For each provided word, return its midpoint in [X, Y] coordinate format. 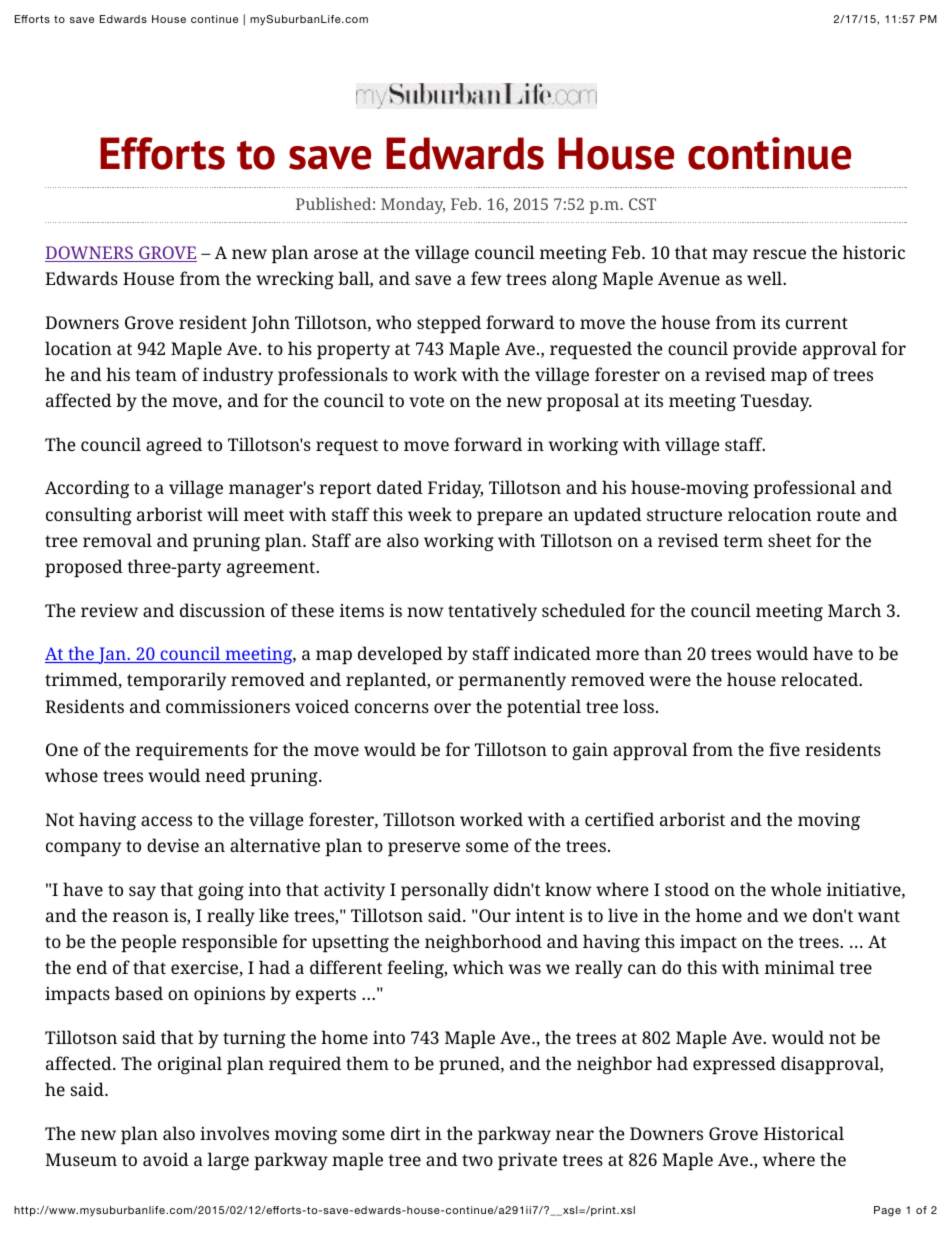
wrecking [295, 280]
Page [887, 1211]
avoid [166, 1159]
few [486, 278]
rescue [779, 254]
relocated [821, 679]
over [452, 708]
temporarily [176, 681]
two [477, 1160]
